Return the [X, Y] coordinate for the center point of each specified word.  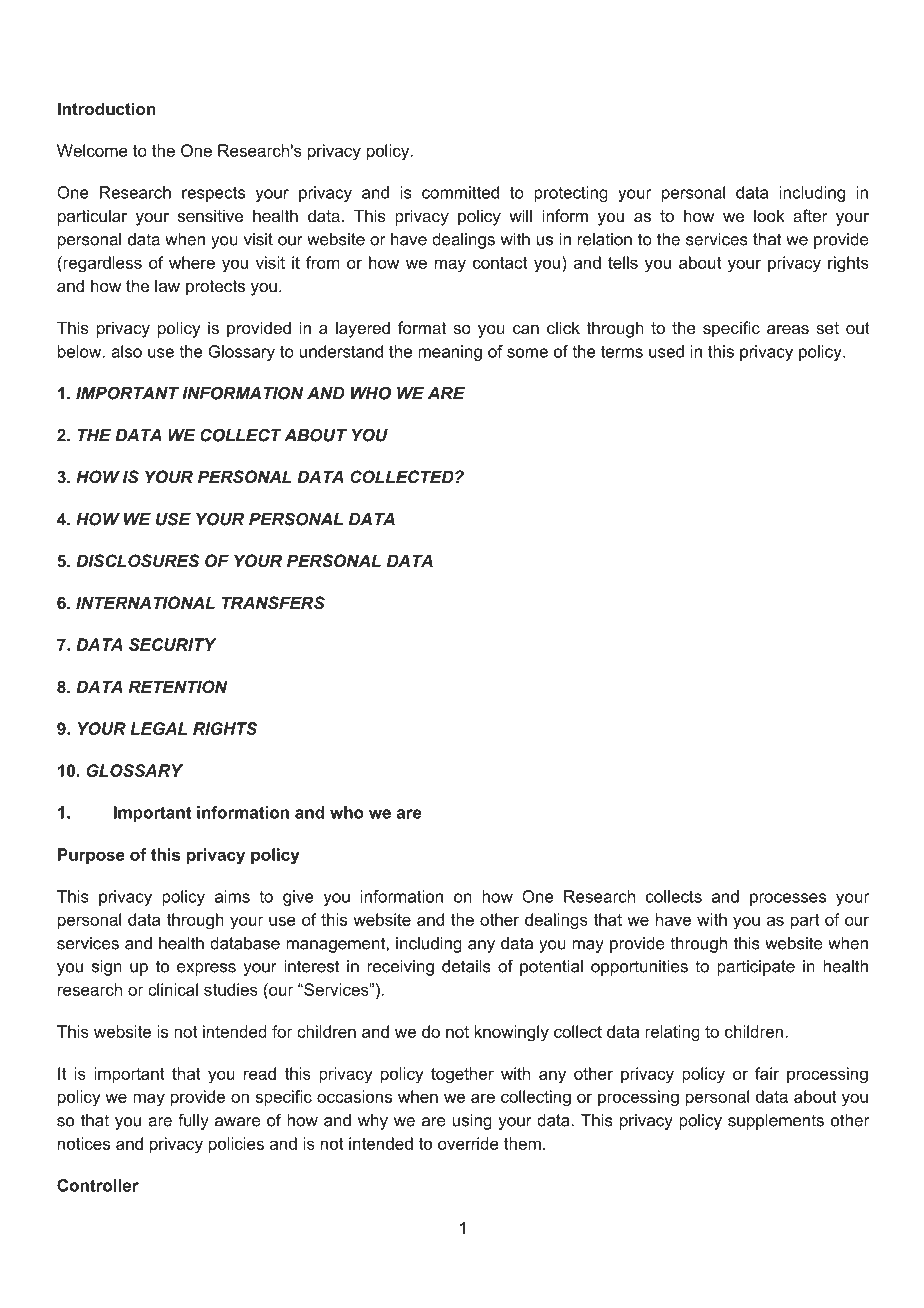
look [769, 215]
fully [193, 1121]
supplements [776, 1122]
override [468, 1143]
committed [460, 192]
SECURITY [172, 644]
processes [788, 899]
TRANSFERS [273, 602]
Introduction [107, 108]
